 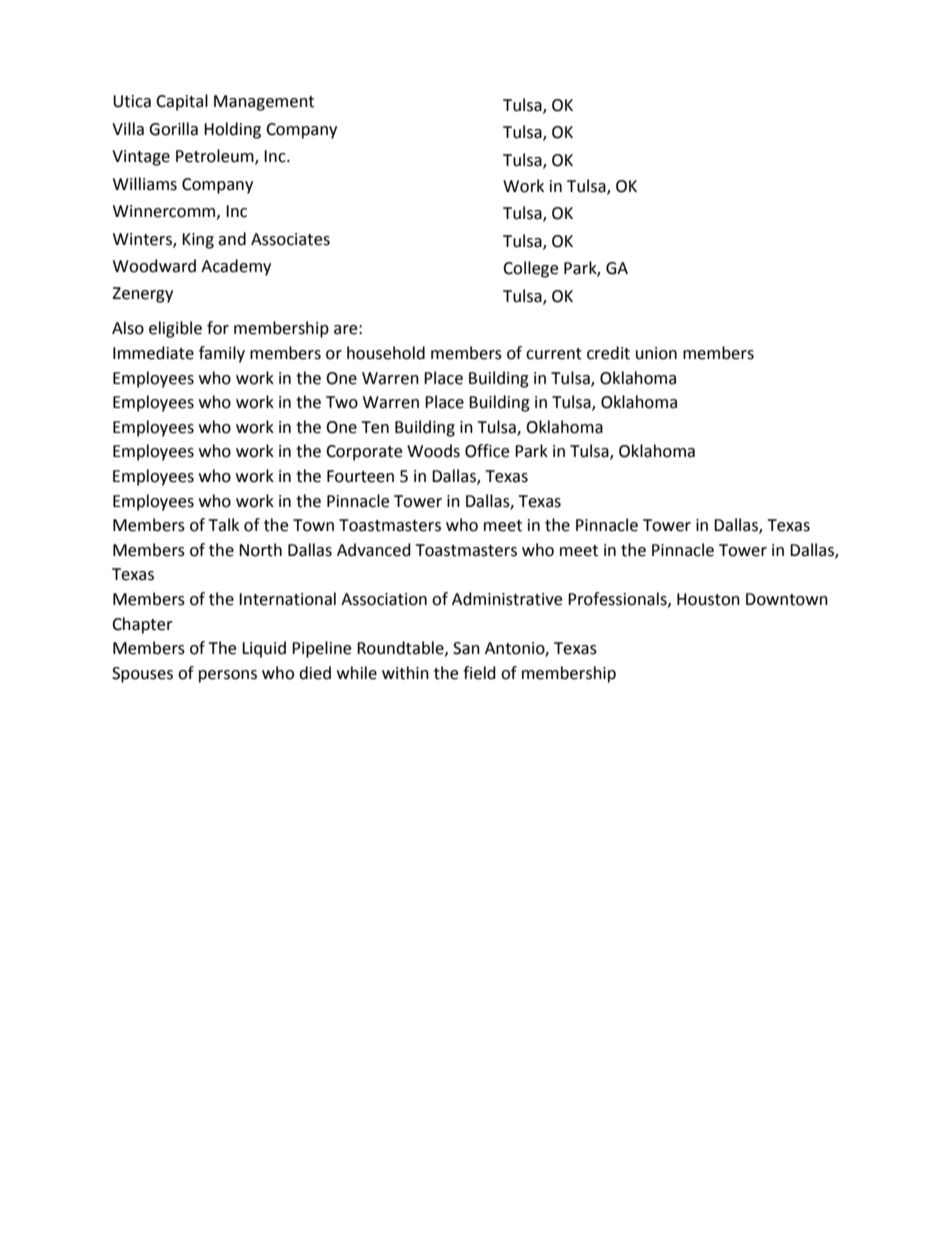 I want to click on College, so click(x=530, y=269).
